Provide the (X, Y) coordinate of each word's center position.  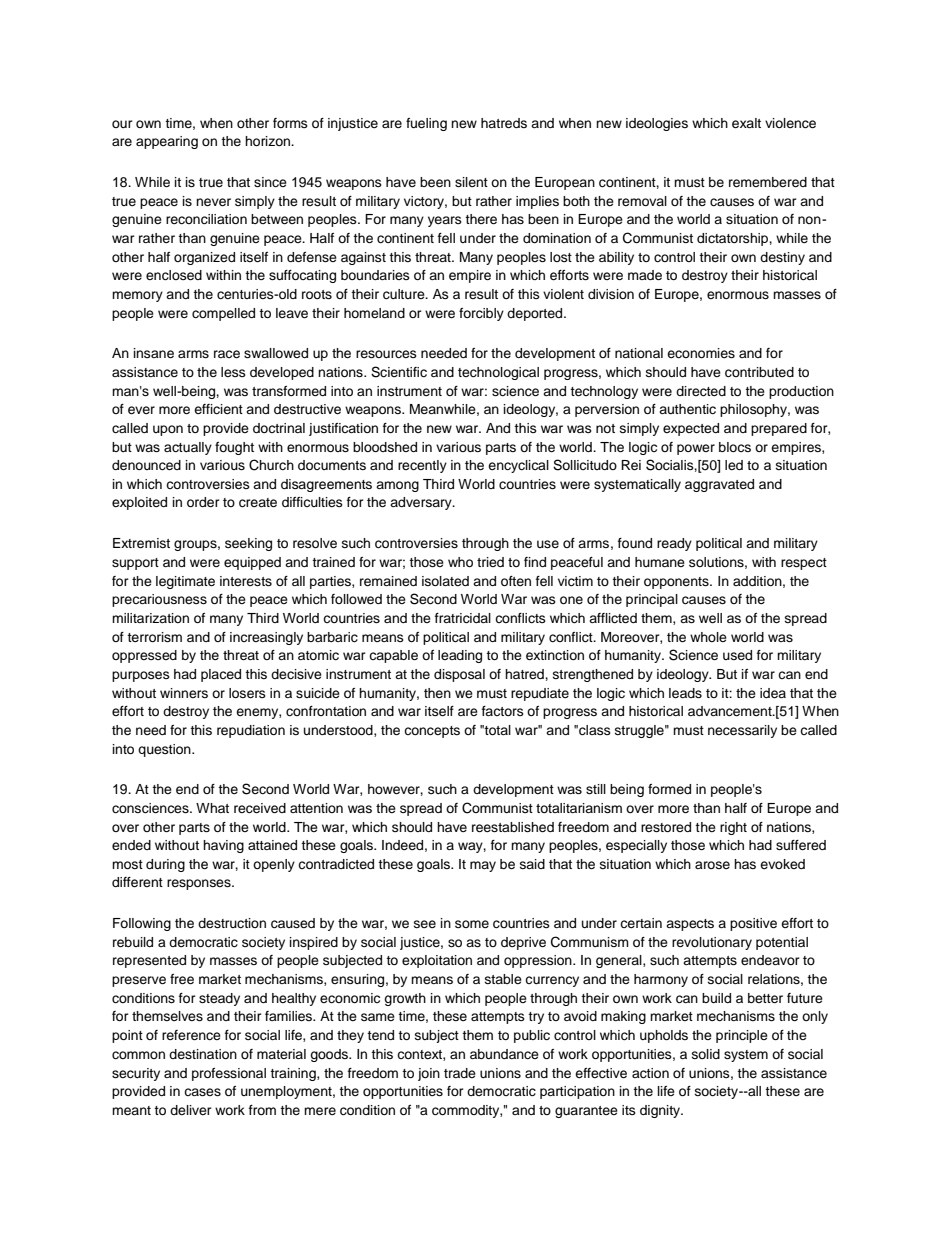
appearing (167, 142)
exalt (746, 123)
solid (706, 1054)
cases (202, 1092)
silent (471, 182)
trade (460, 1073)
